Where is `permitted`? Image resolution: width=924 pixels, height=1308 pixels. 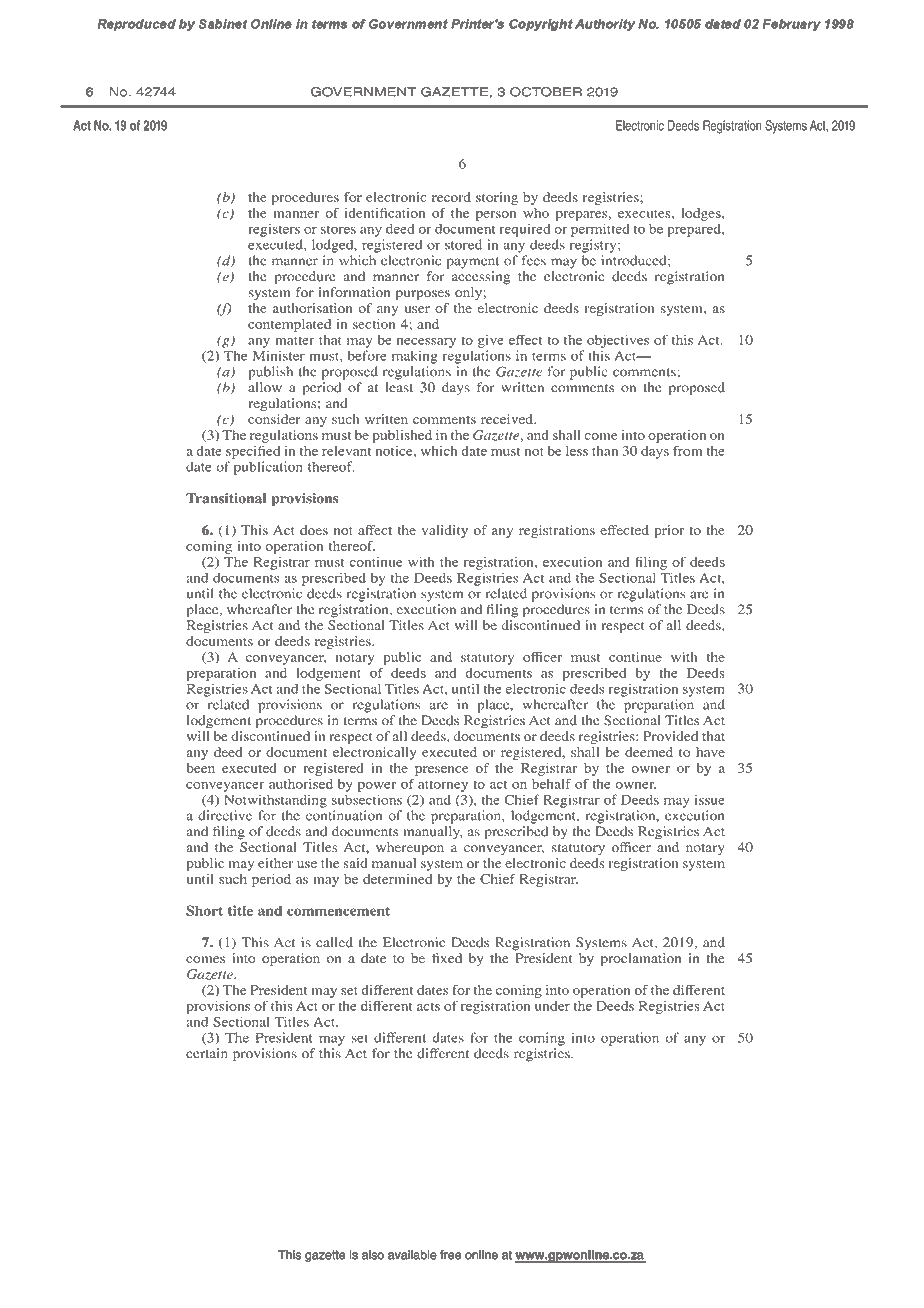 permitted is located at coordinates (600, 230).
